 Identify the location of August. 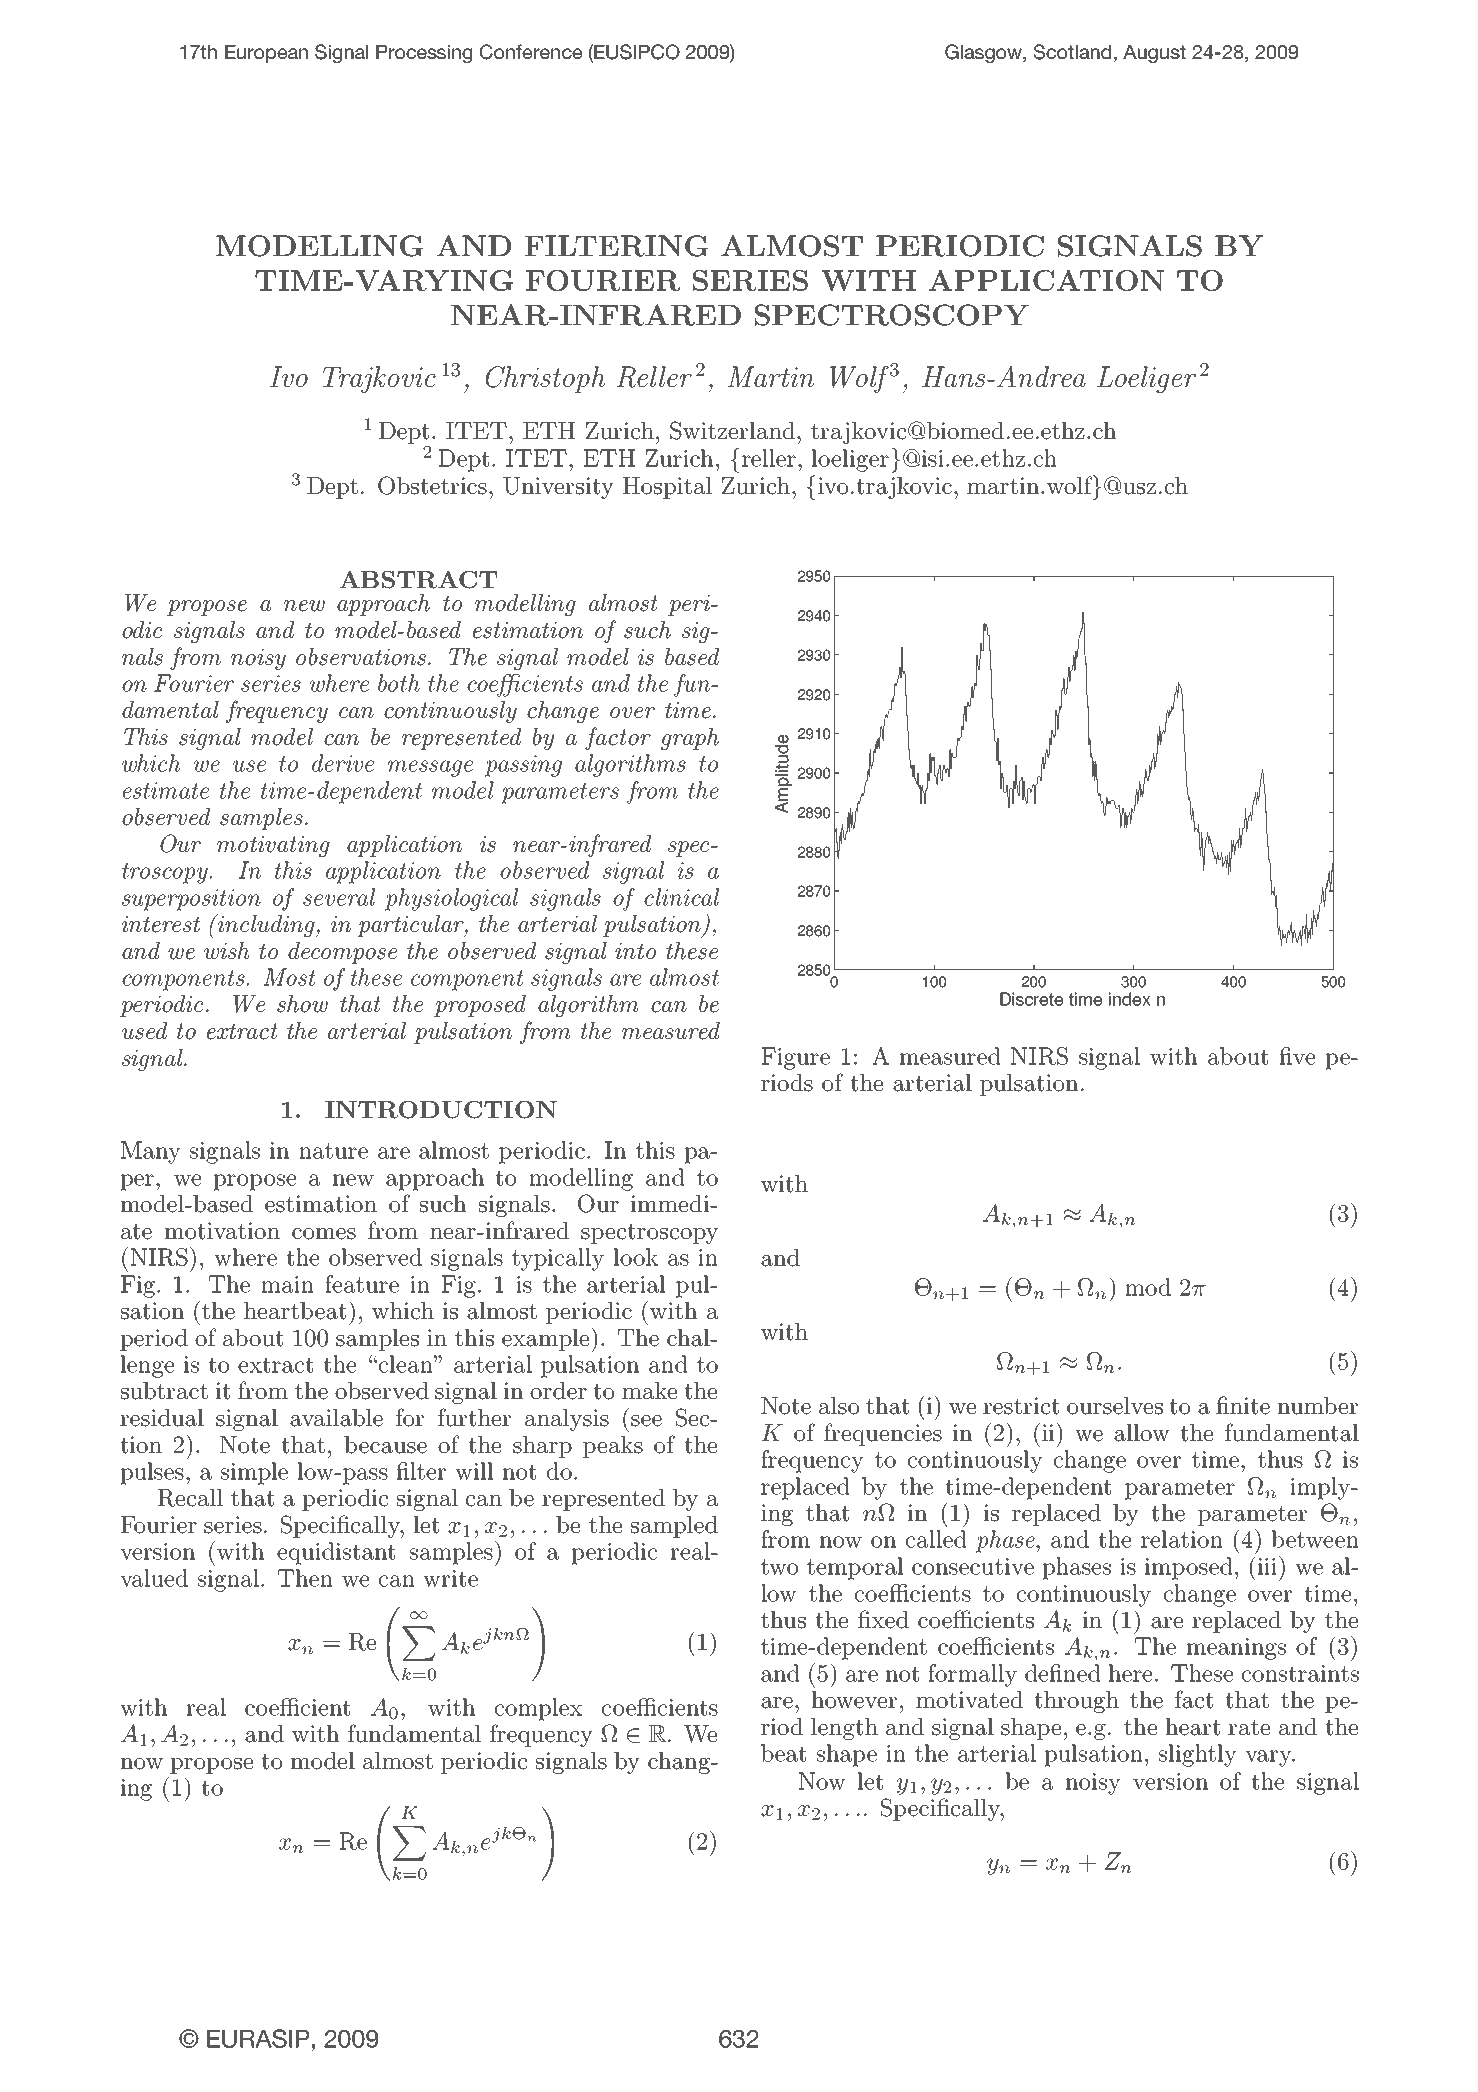
(1154, 54).
